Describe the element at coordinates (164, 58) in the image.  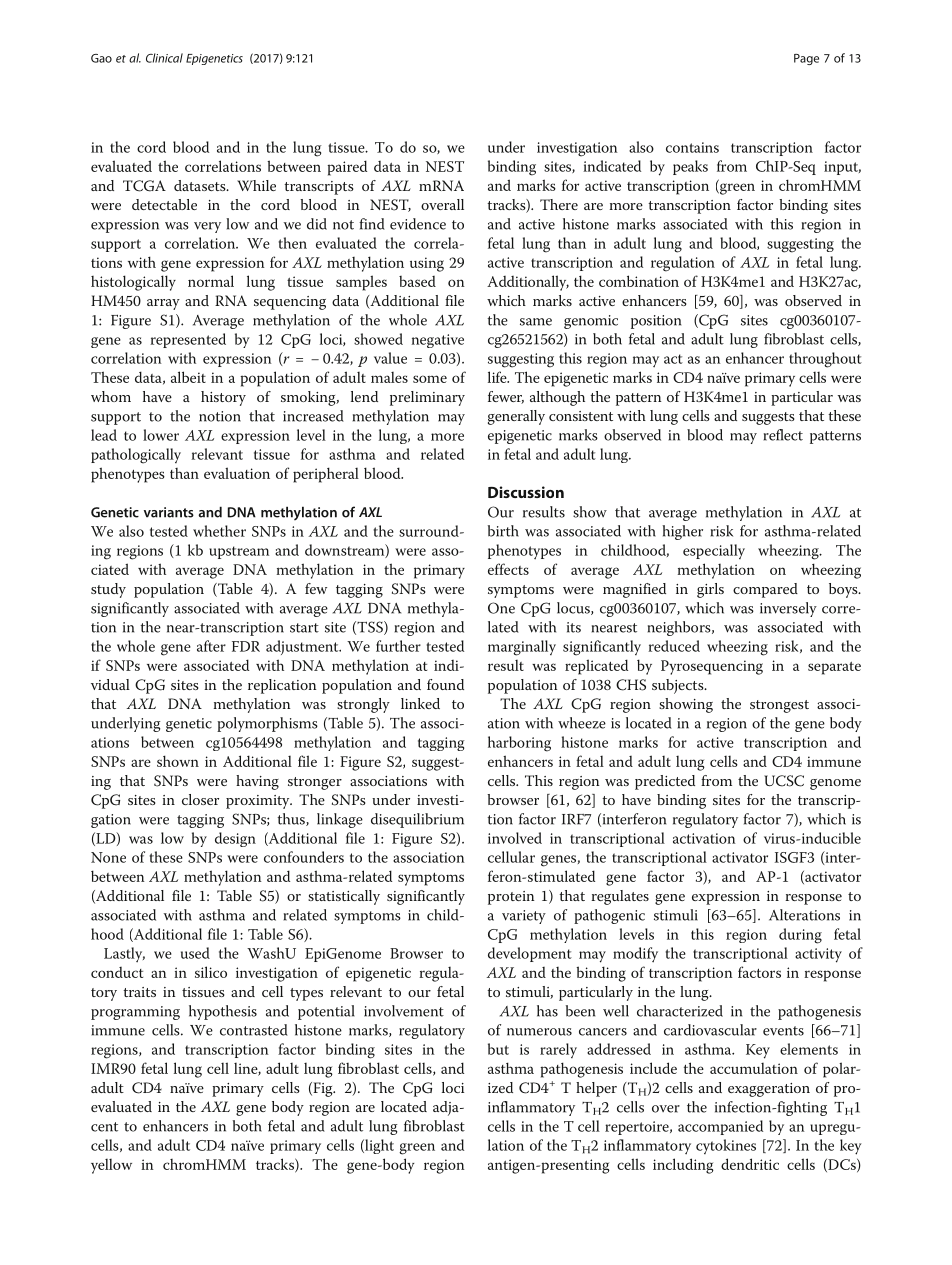
I see `Clinical` at that location.
